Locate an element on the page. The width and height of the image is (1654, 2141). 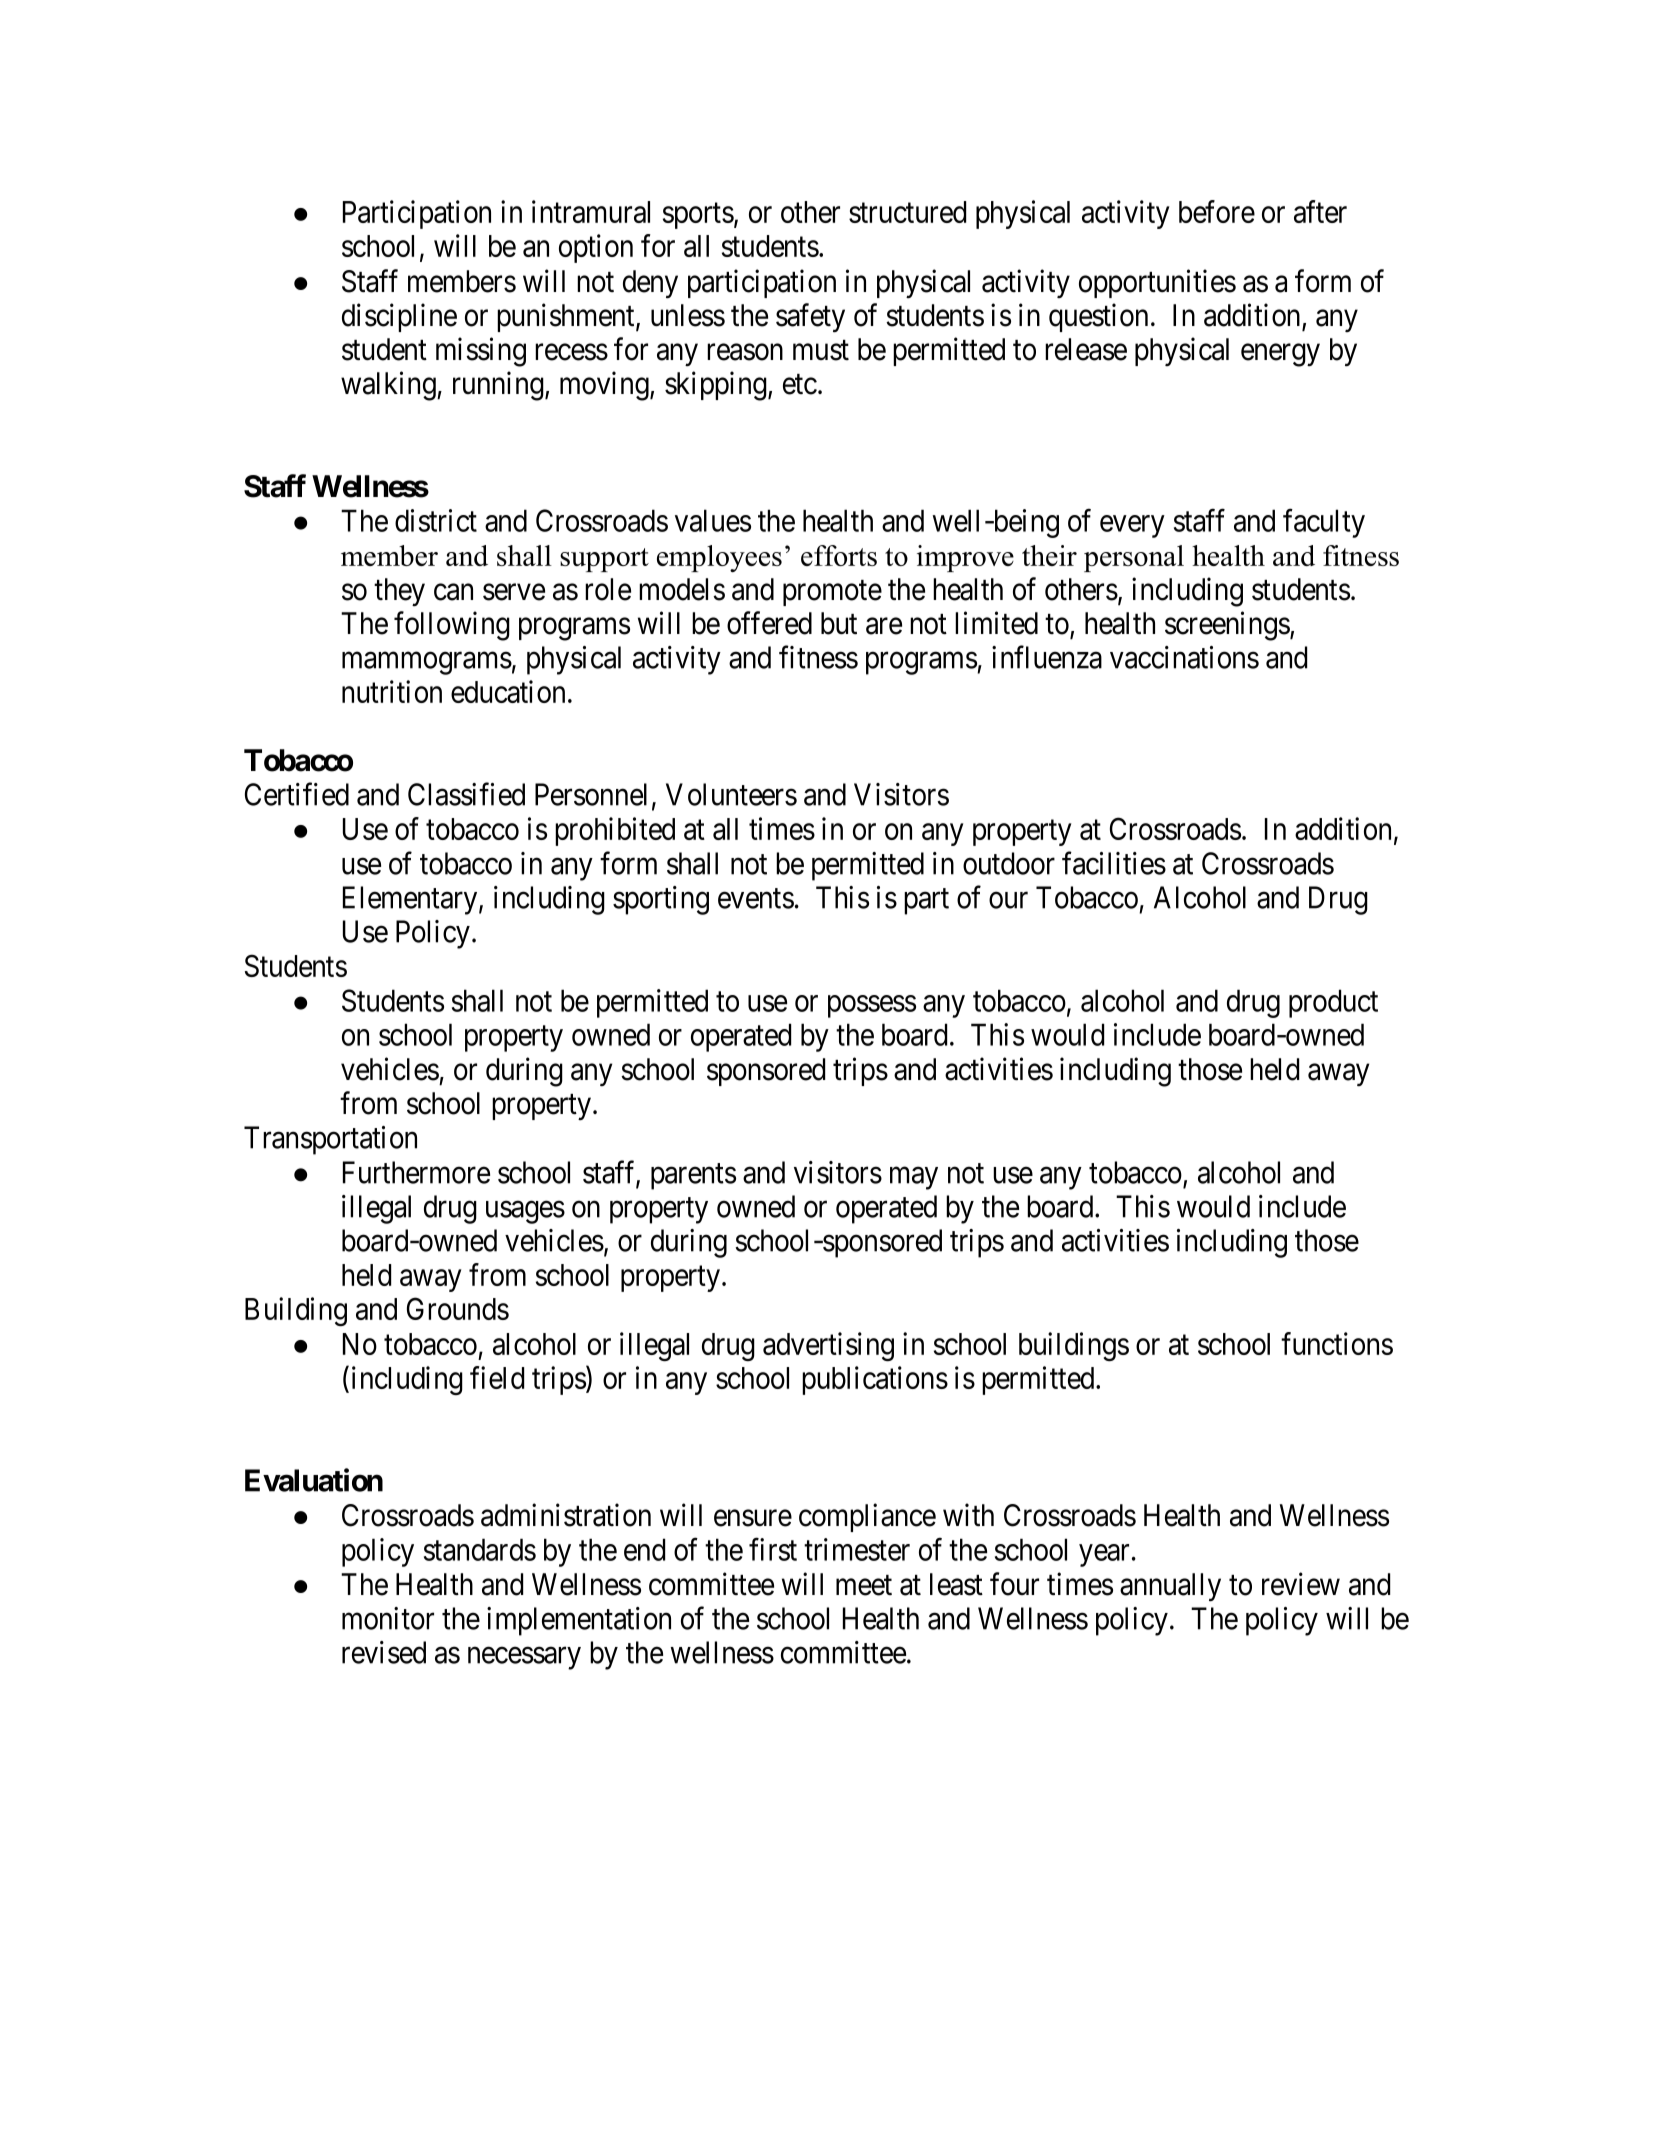
Classified is located at coordinates (466, 794).
